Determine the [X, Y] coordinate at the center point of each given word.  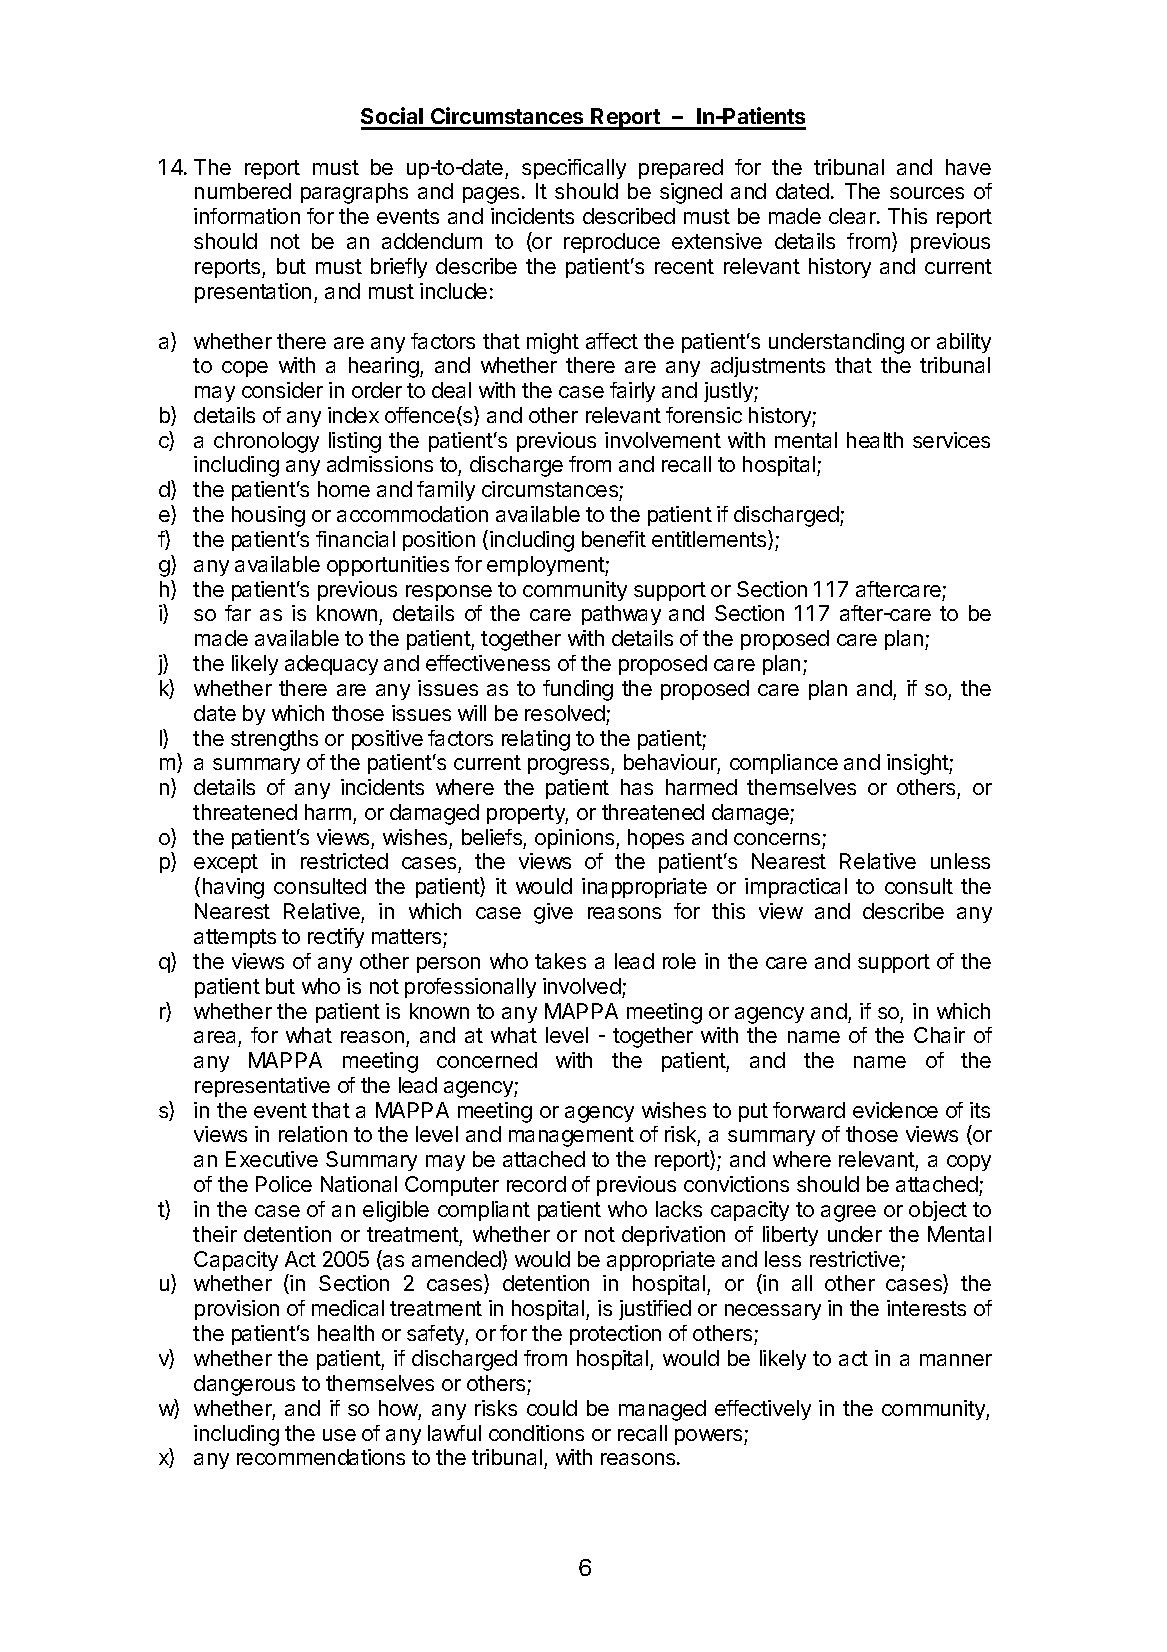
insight [918, 764]
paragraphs [354, 193]
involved [582, 986]
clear [853, 216]
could [552, 1408]
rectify [336, 938]
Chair [939, 1035]
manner [956, 1360]
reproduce [612, 243]
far [238, 613]
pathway [621, 615]
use [339, 1435]
